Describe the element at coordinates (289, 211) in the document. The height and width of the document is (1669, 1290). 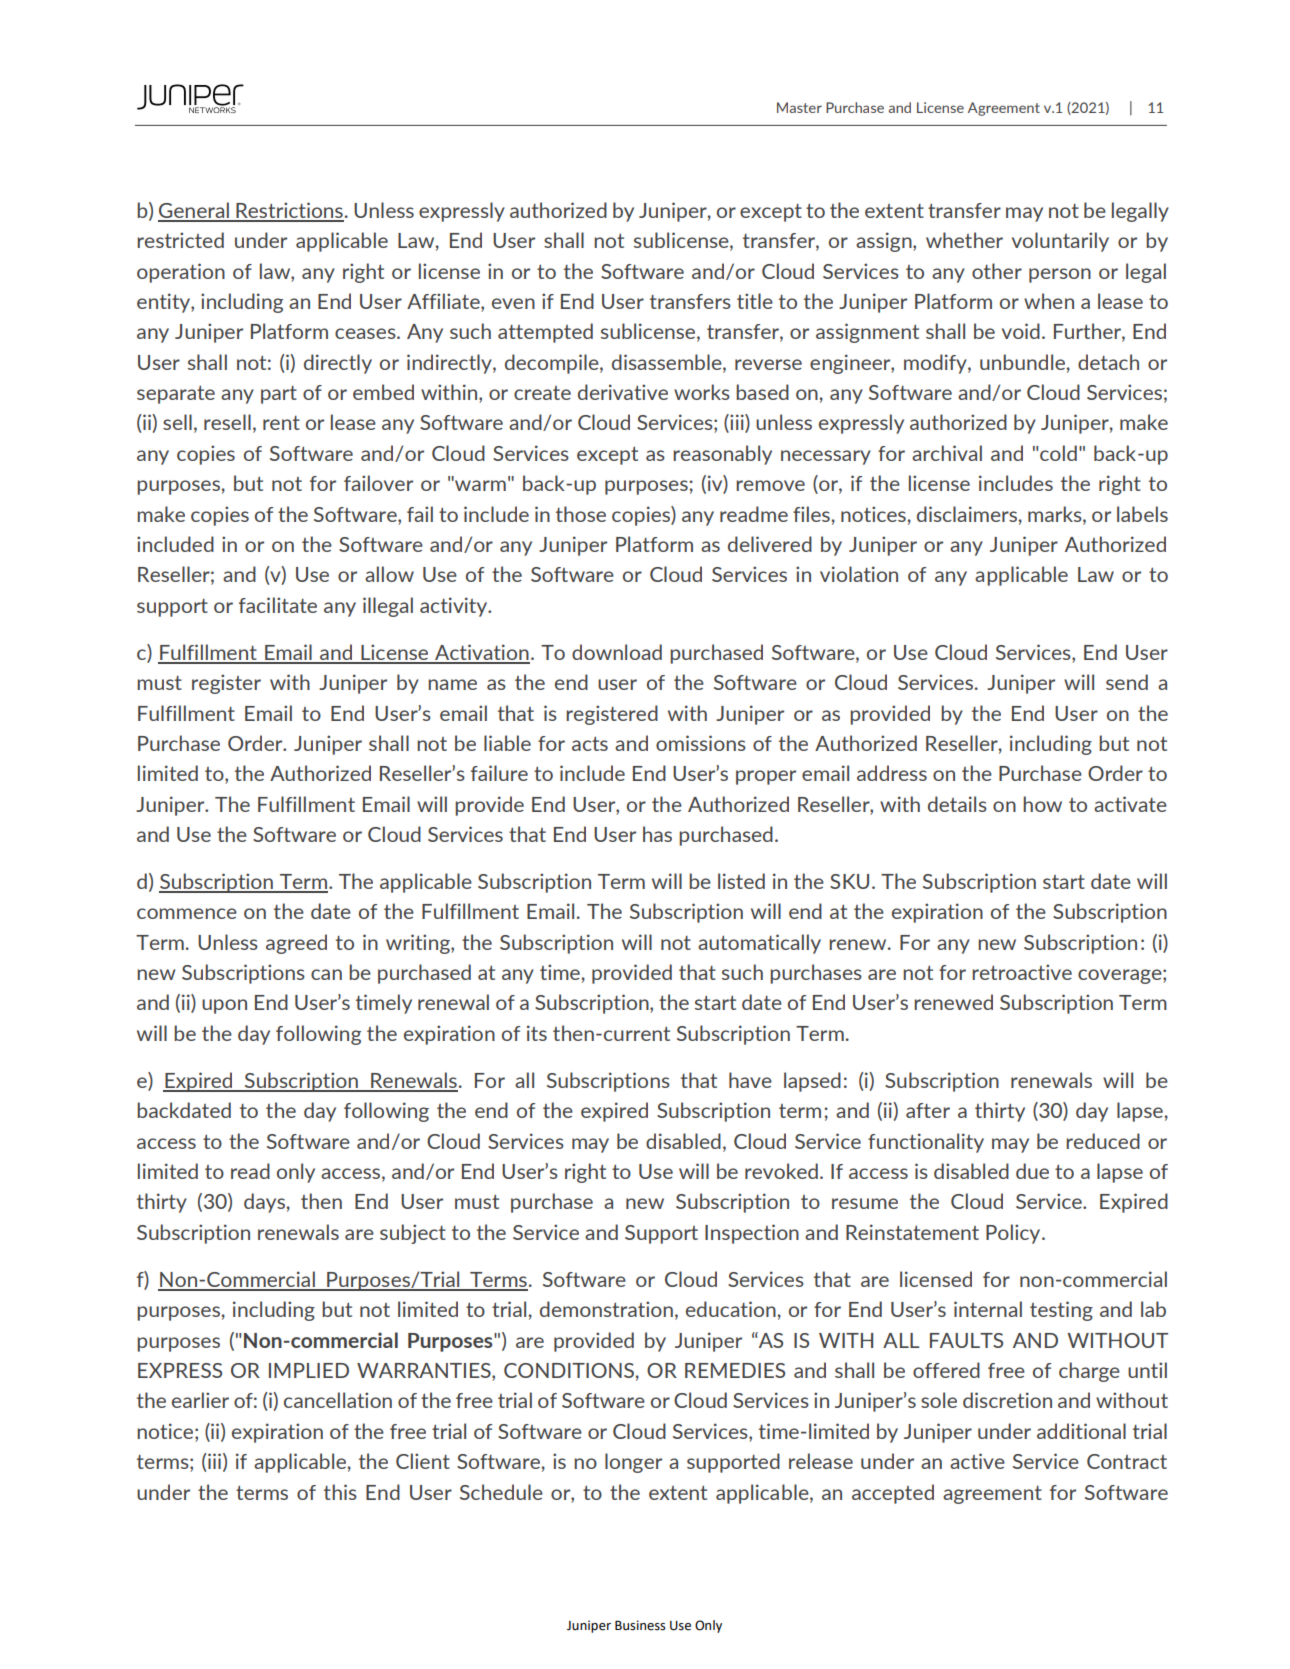
I see `Restrictions` at that location.
